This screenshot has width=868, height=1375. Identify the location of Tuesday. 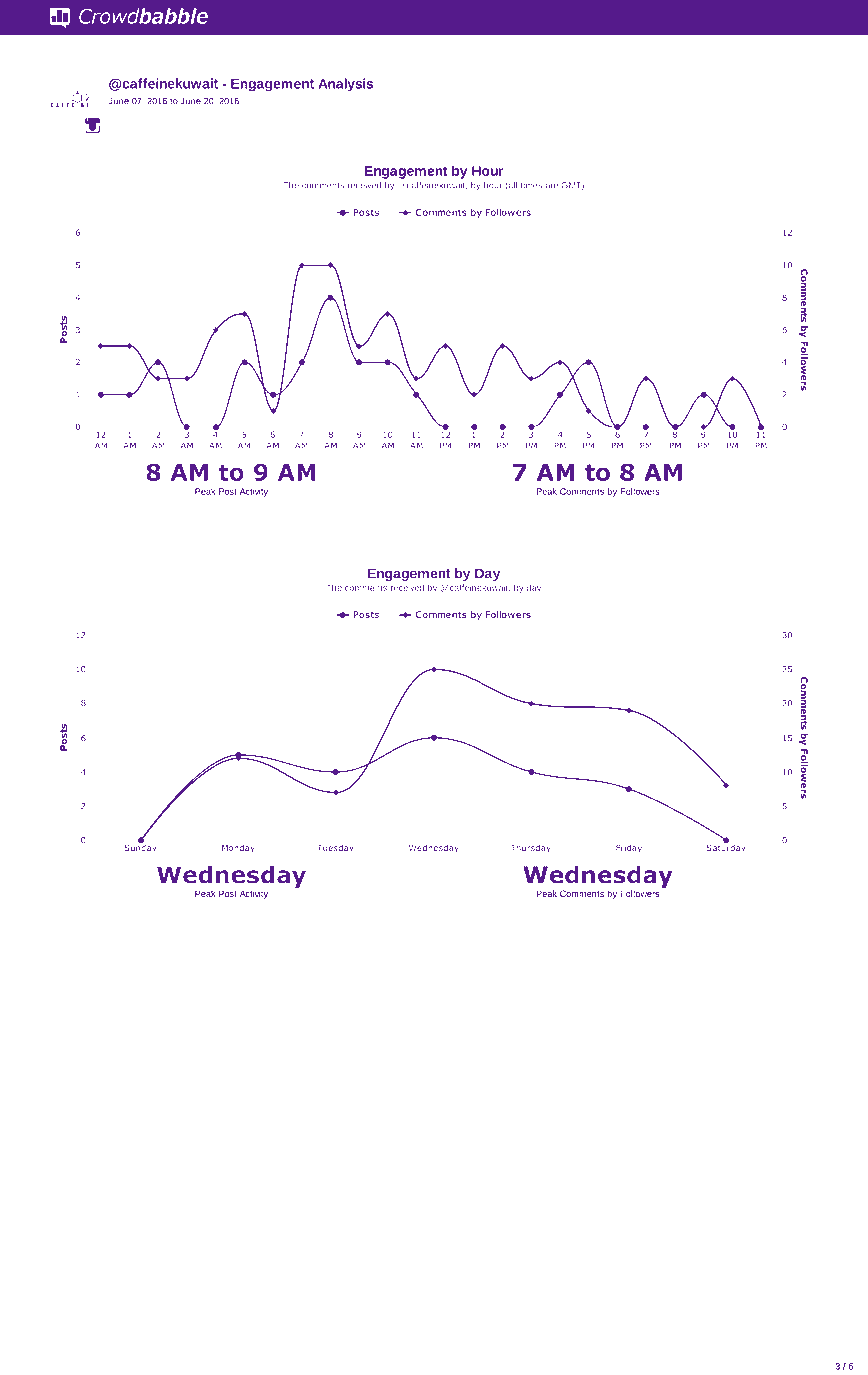
(335, 849).
